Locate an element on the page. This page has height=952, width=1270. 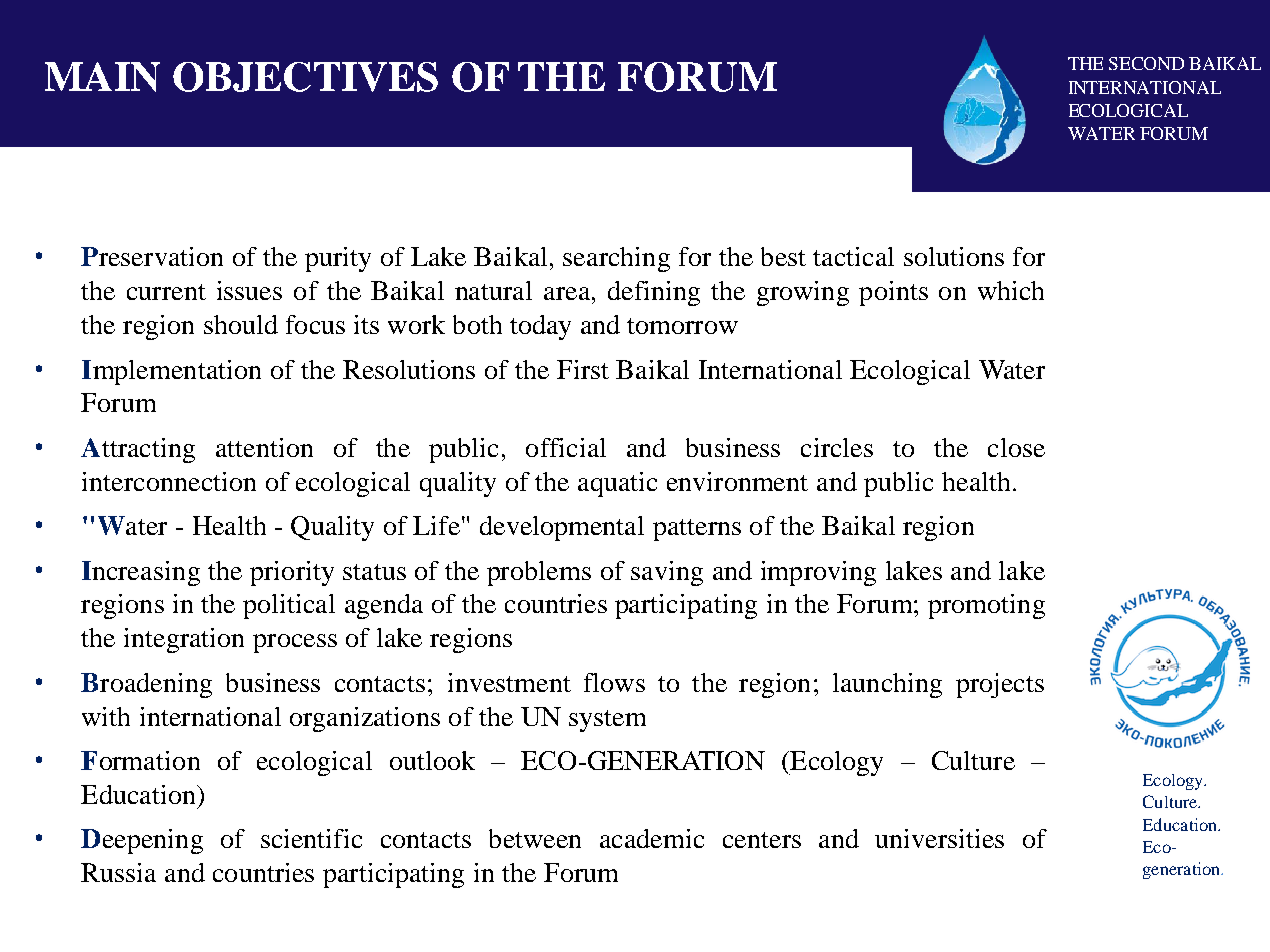
attention is located at coordinates (264, 447).
